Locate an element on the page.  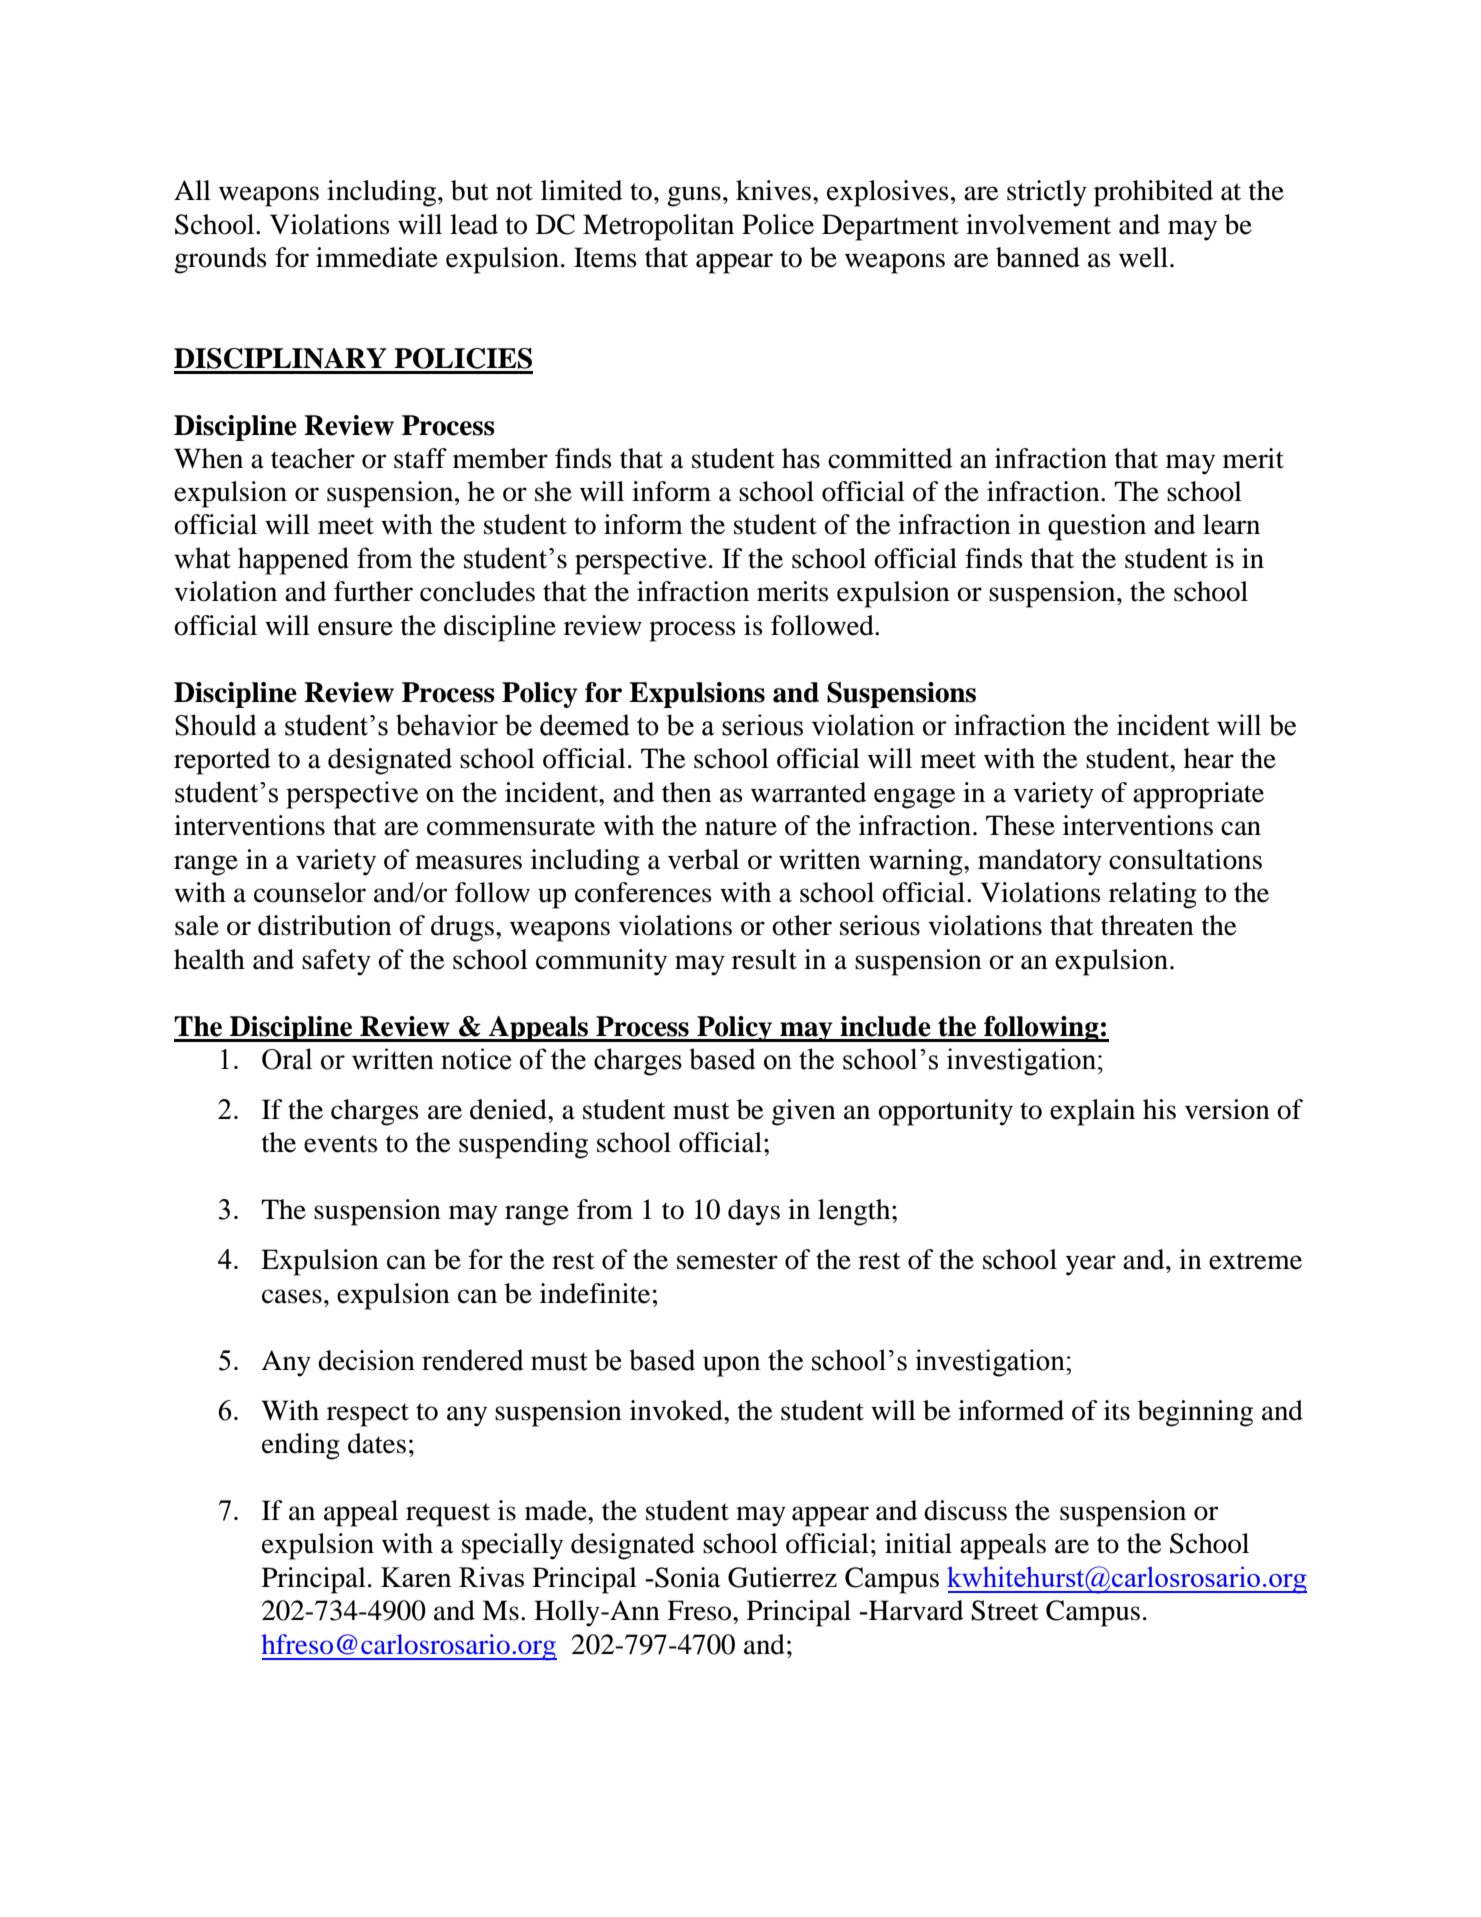
events is located at coordinates (341, 1144).
